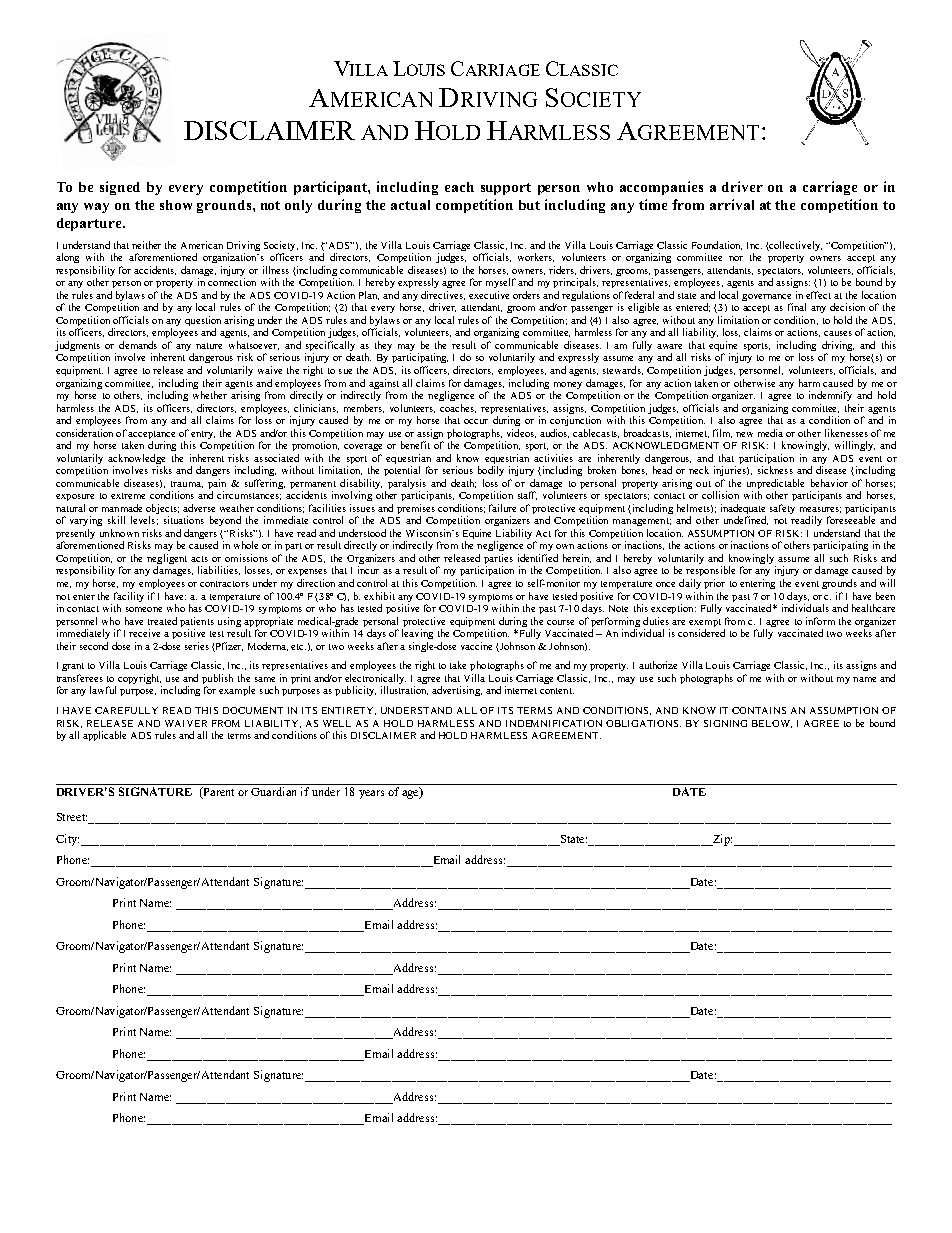 The image size is (952, 1233). What do you see at coordinates (371, 794) in the image?
I see `years` at bounding box center [371, 794].
